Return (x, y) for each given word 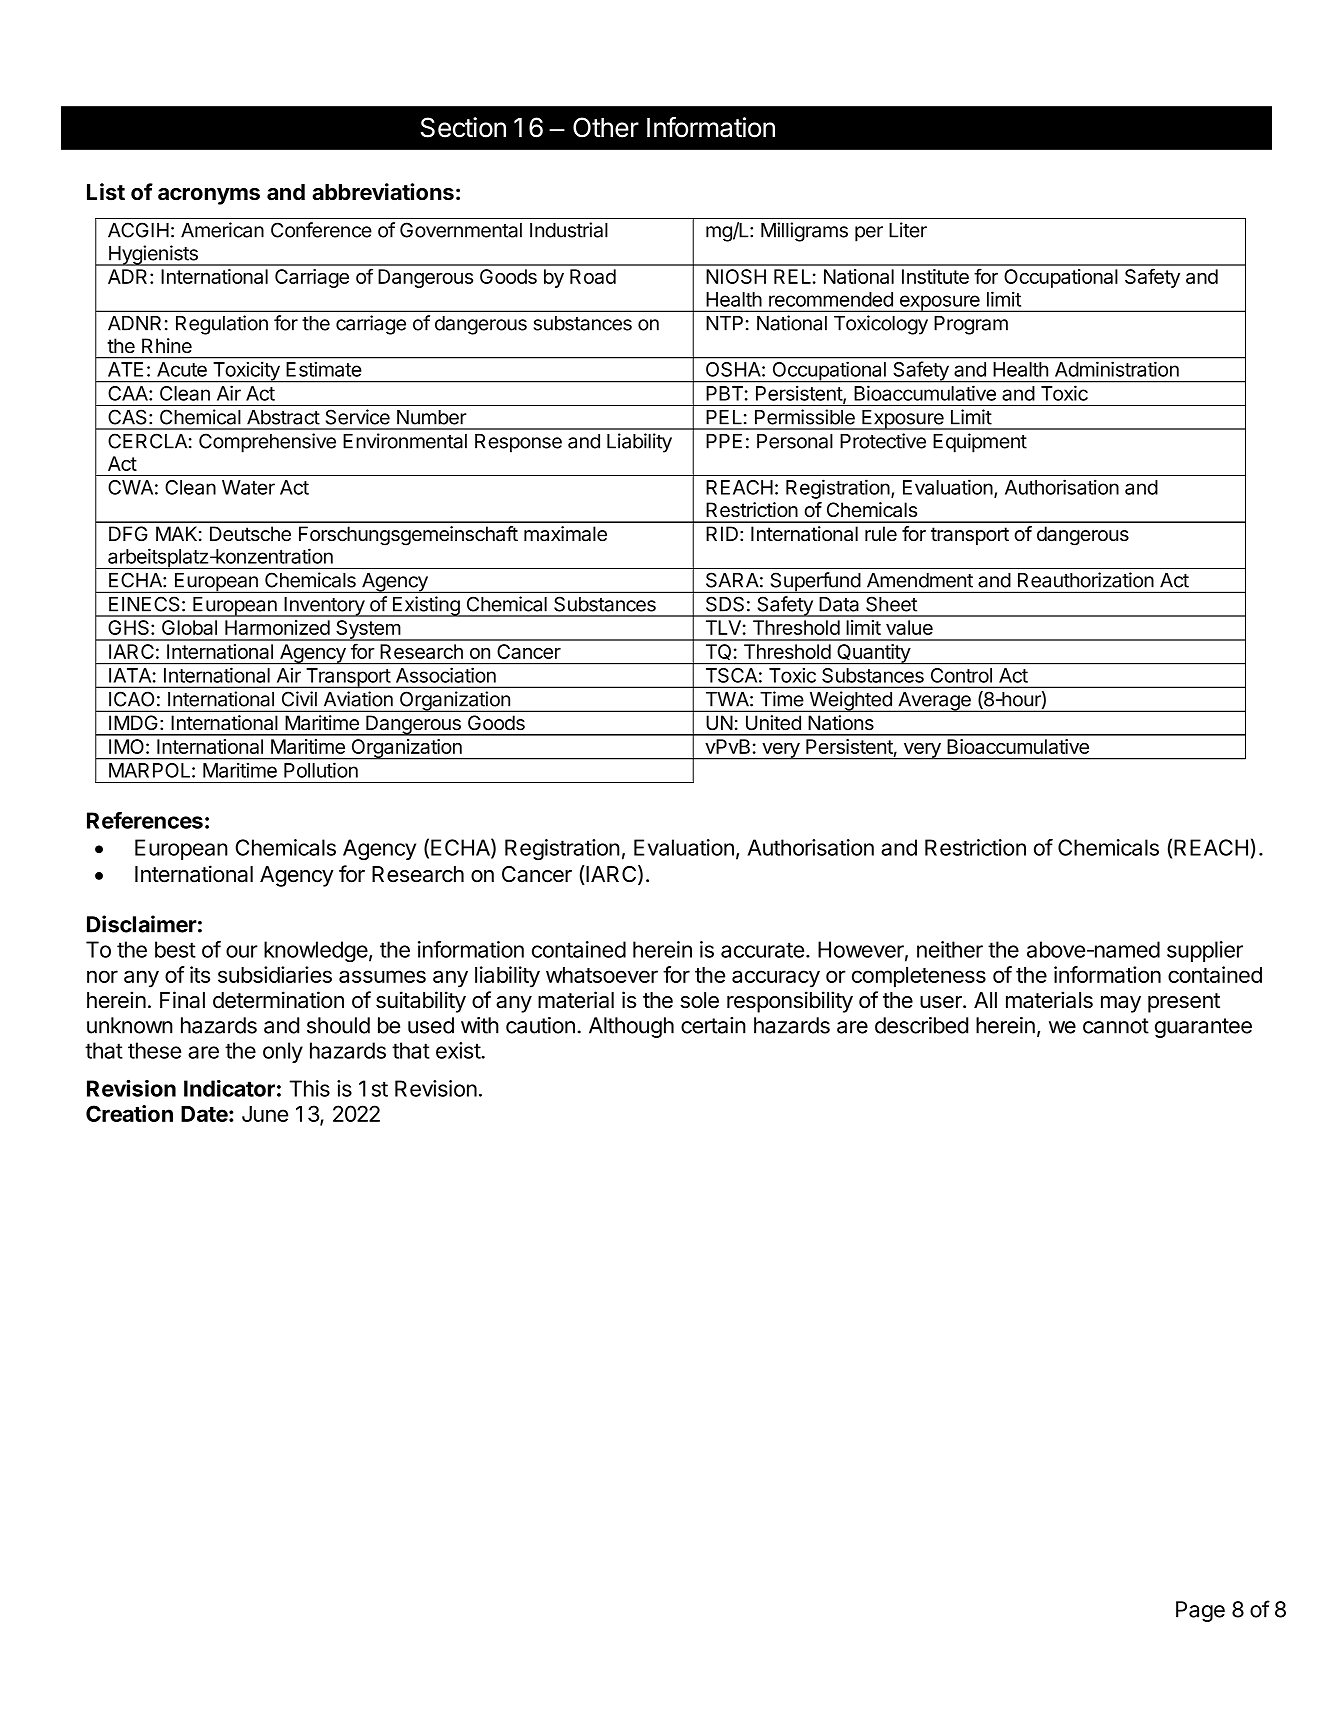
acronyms (209, 196)
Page (1200, 1611)
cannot (1116, 1026)
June (265, 1114)
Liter (908, 230)
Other (606, 127)
